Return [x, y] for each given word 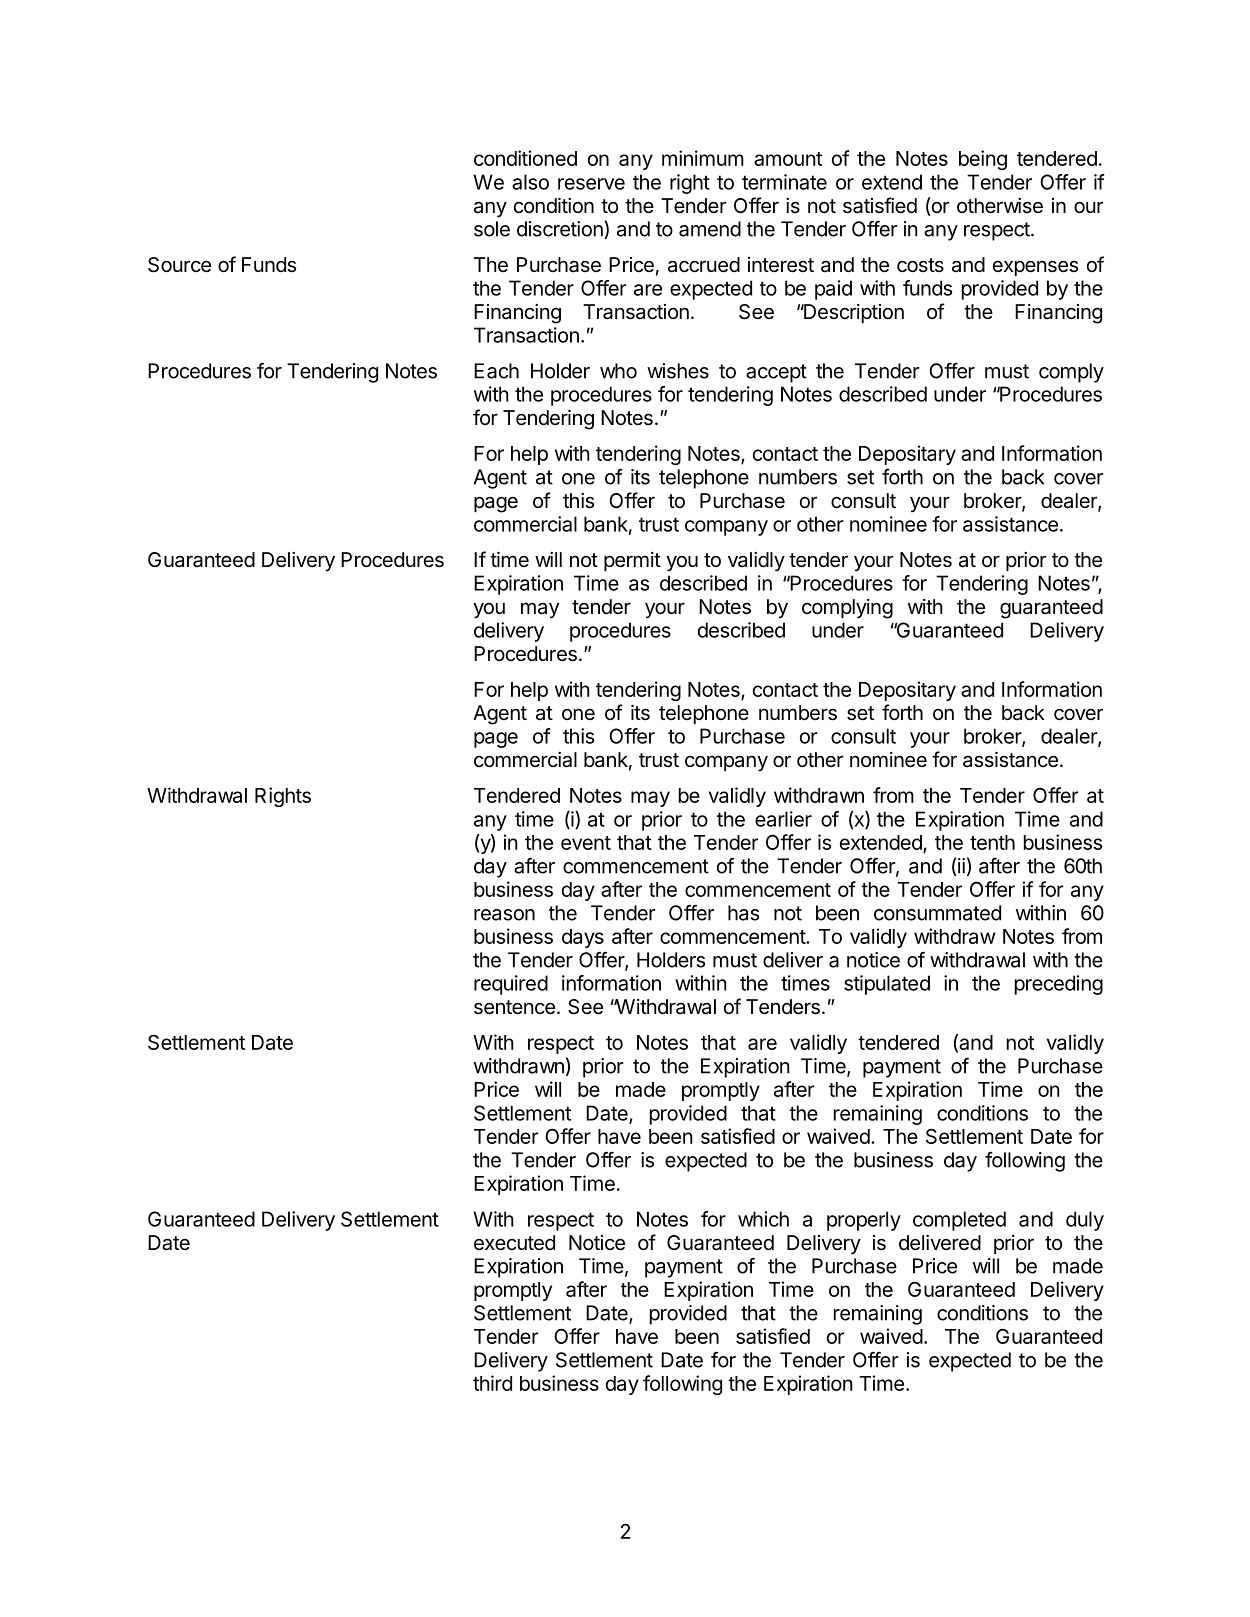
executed [514, 1243]
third [492, 1383]
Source [179, 265]
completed [959, 1221]
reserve [591, 184]
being [983, 160]
